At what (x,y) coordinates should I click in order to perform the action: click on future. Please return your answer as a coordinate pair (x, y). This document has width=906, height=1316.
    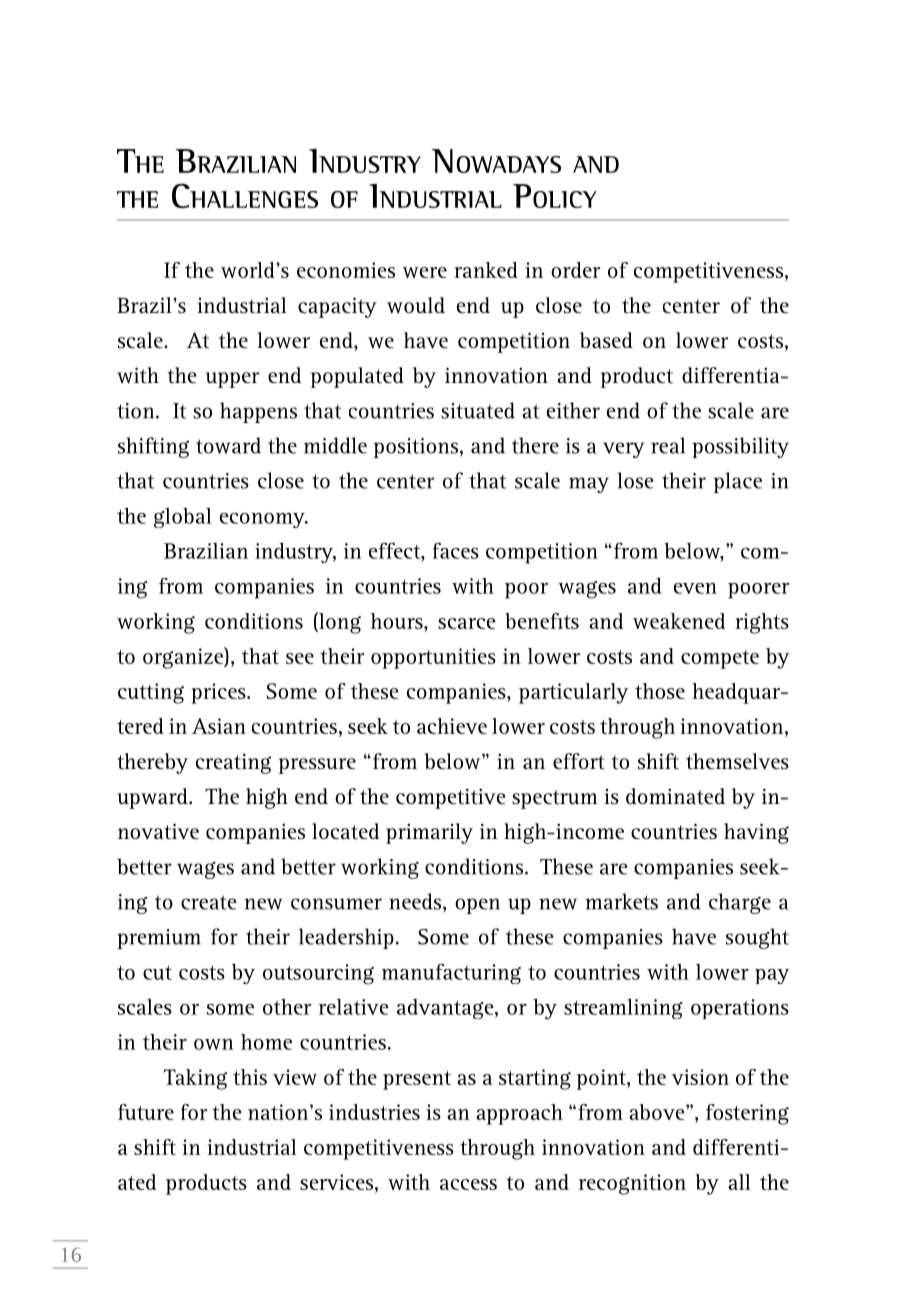
    Looking at the image, I should click on (146, 1112).
